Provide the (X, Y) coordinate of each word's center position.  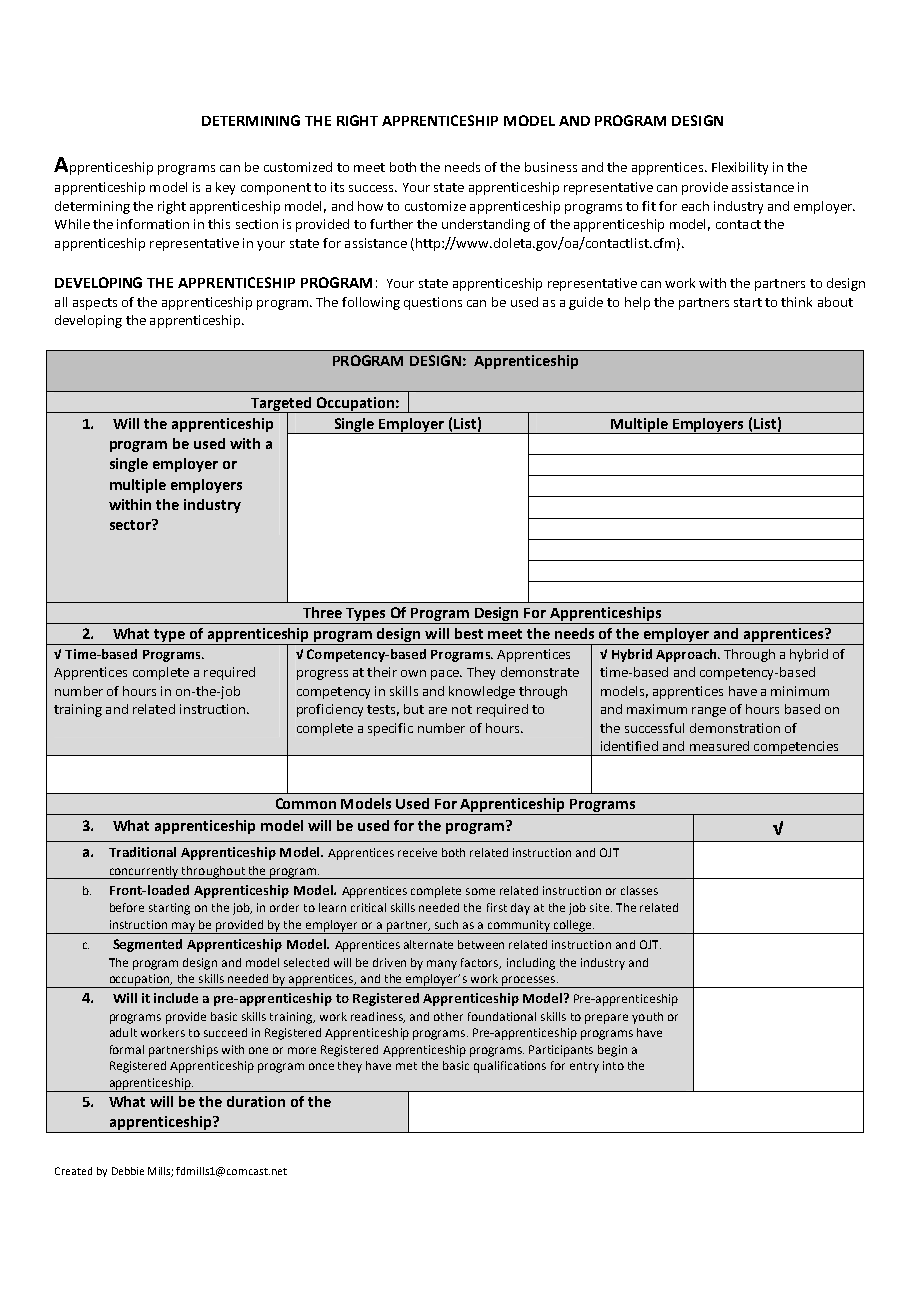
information (153, 224)
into (613, 1065)
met (406, 1066)
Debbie (128, 1171)
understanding (486, 225)
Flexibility (740, 168)
